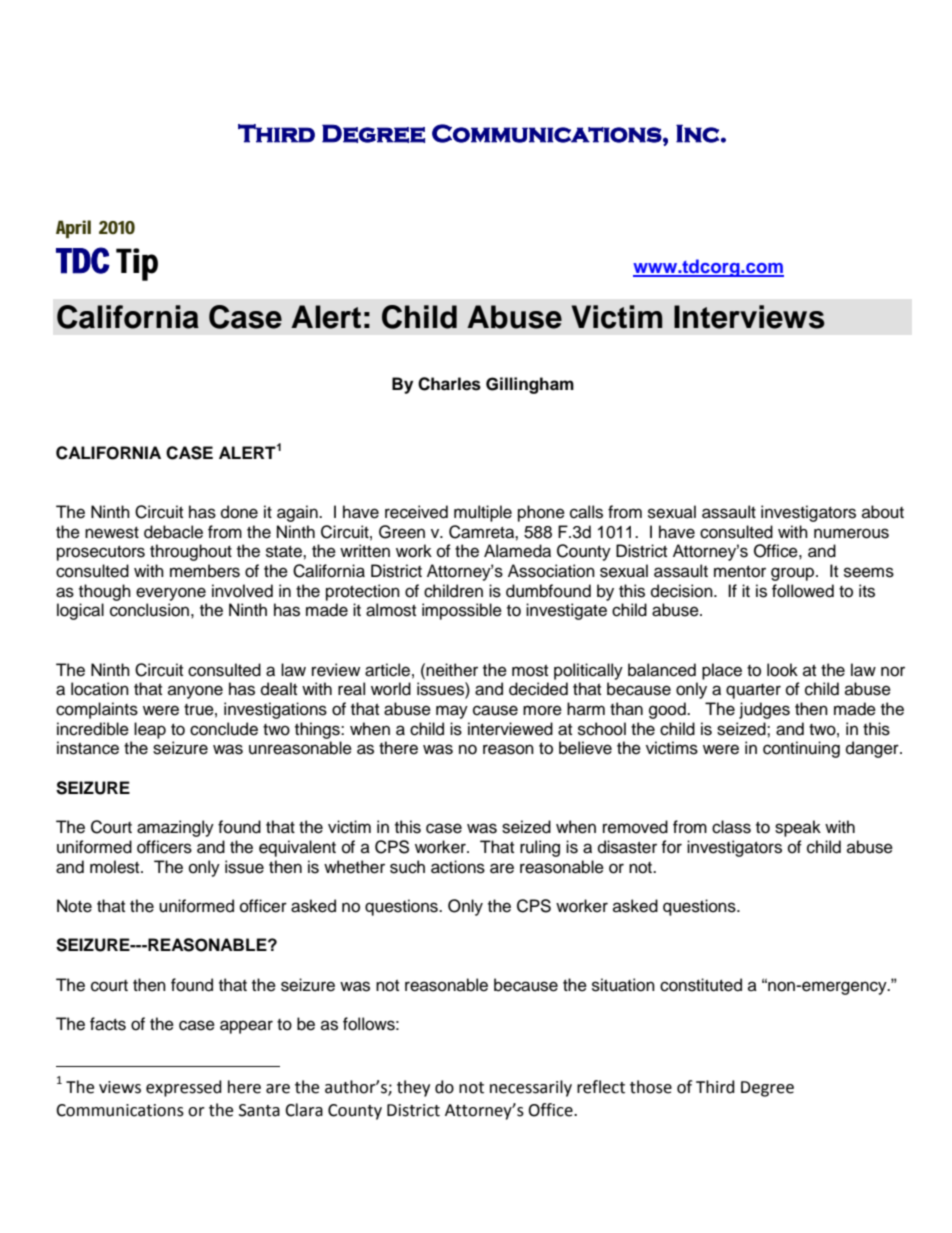 The image size is (952, 1233). I want to click on leap, so click(150, 730).
